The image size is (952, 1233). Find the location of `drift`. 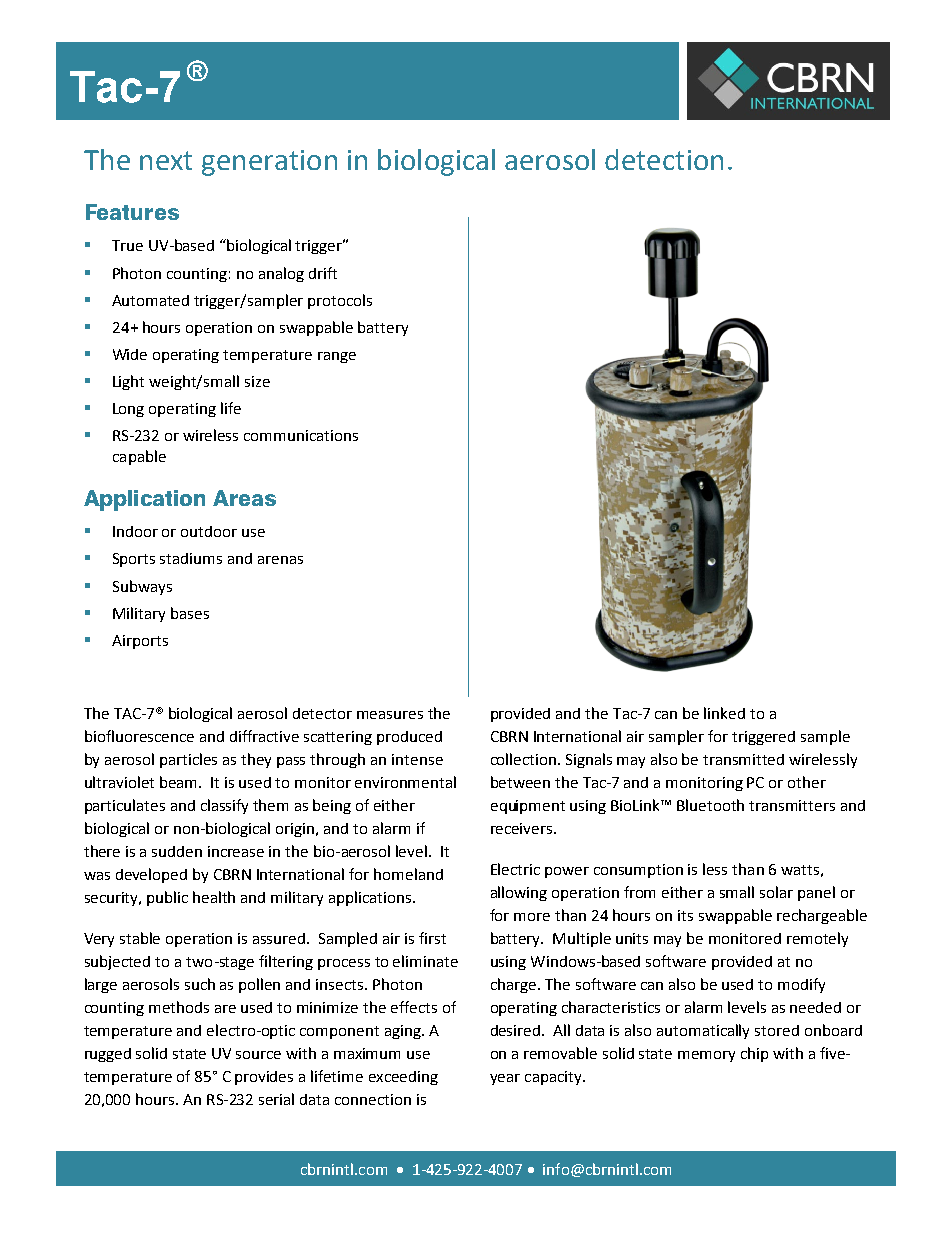

drift is located at coordinates (323, 273).
